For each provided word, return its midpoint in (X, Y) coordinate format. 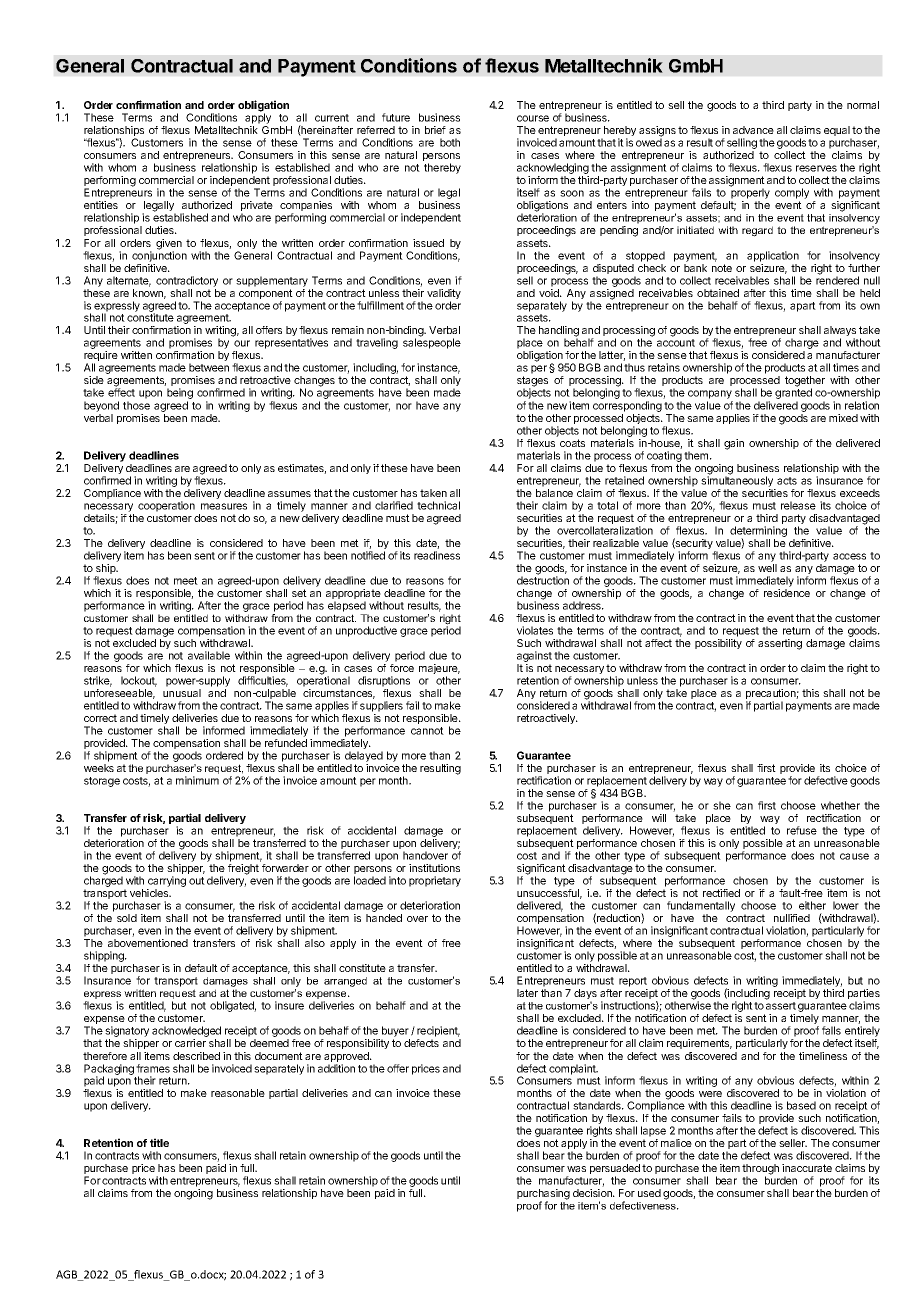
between (209, 367)
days (585, 995)
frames (153, 1068)
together (805, 382)
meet (186, 581)
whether (840, 805)
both (450, 142)
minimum (197, 780)
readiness (437, 555)
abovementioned (148, 943)
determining (758, 532)
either (812, 905)
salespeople (432, 343)
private (257, 207)
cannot (427, 731)
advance (753, 130)
